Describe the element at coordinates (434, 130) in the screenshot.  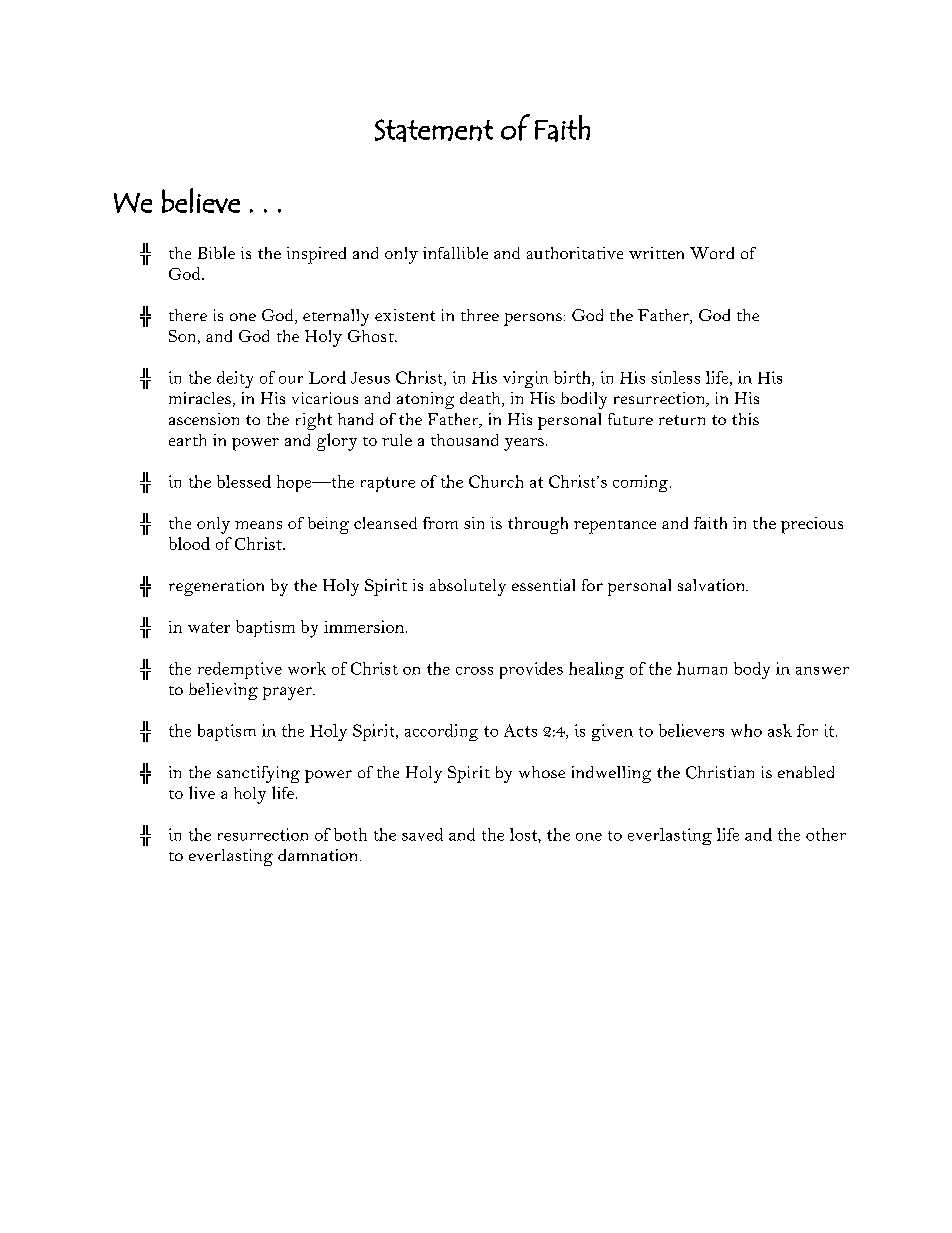
I see `Statement` at that location.
